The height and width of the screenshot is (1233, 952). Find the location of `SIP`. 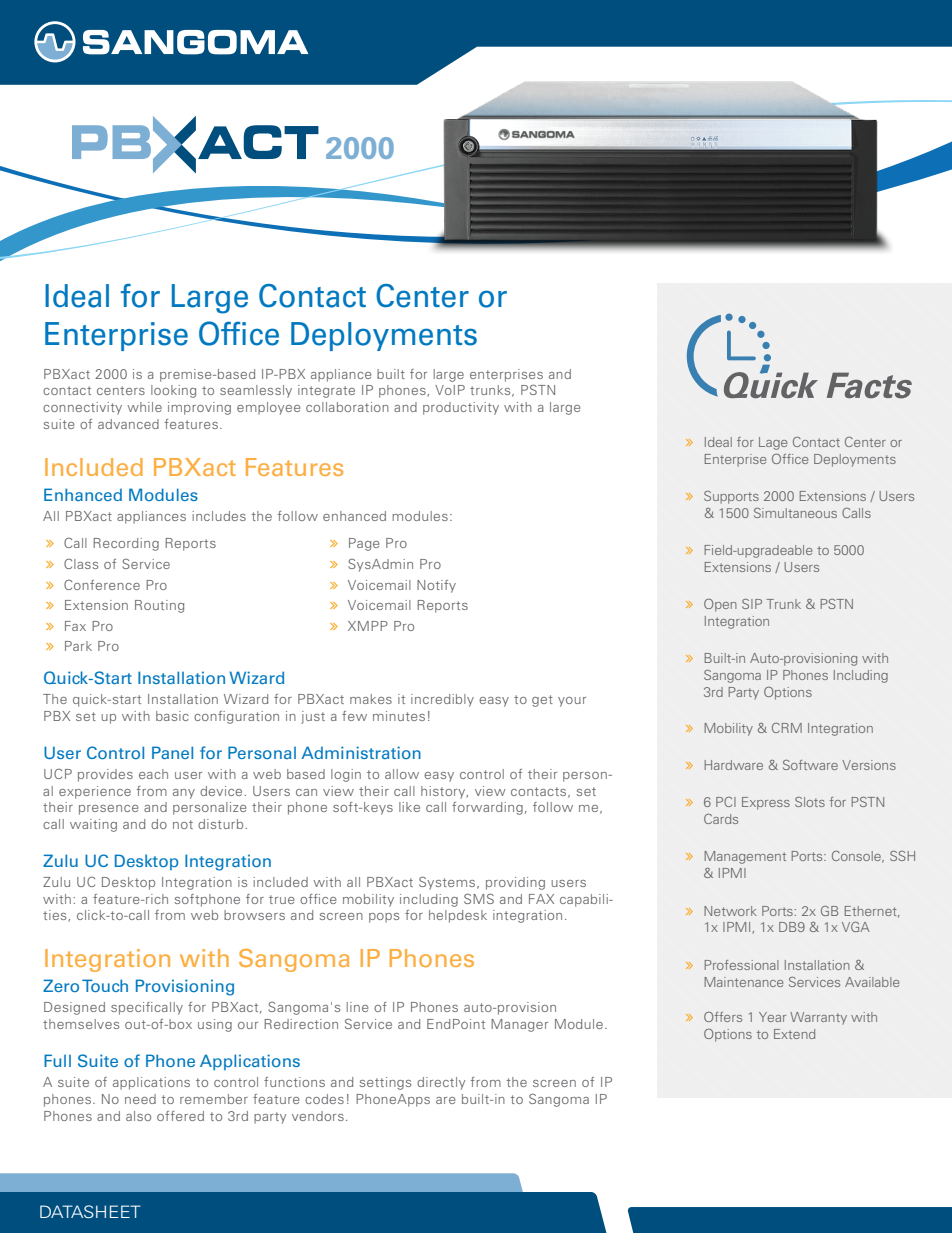

SIP is located at coordinates (752, 604).
